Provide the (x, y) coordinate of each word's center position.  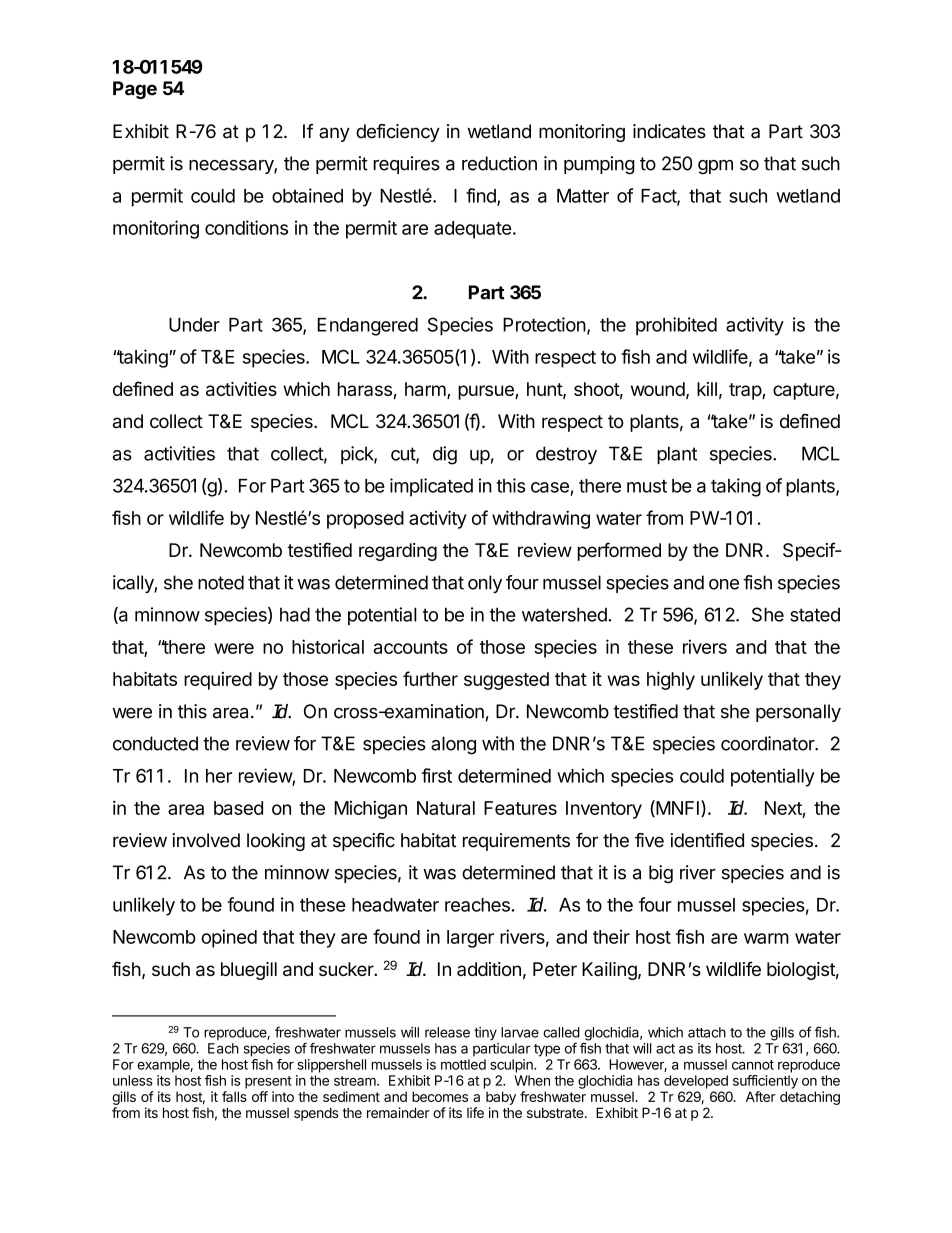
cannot (753, 1065)
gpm (715, 167)
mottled (463, 1064)
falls (234, 1096)
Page (135, 90)
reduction (499, 163)
